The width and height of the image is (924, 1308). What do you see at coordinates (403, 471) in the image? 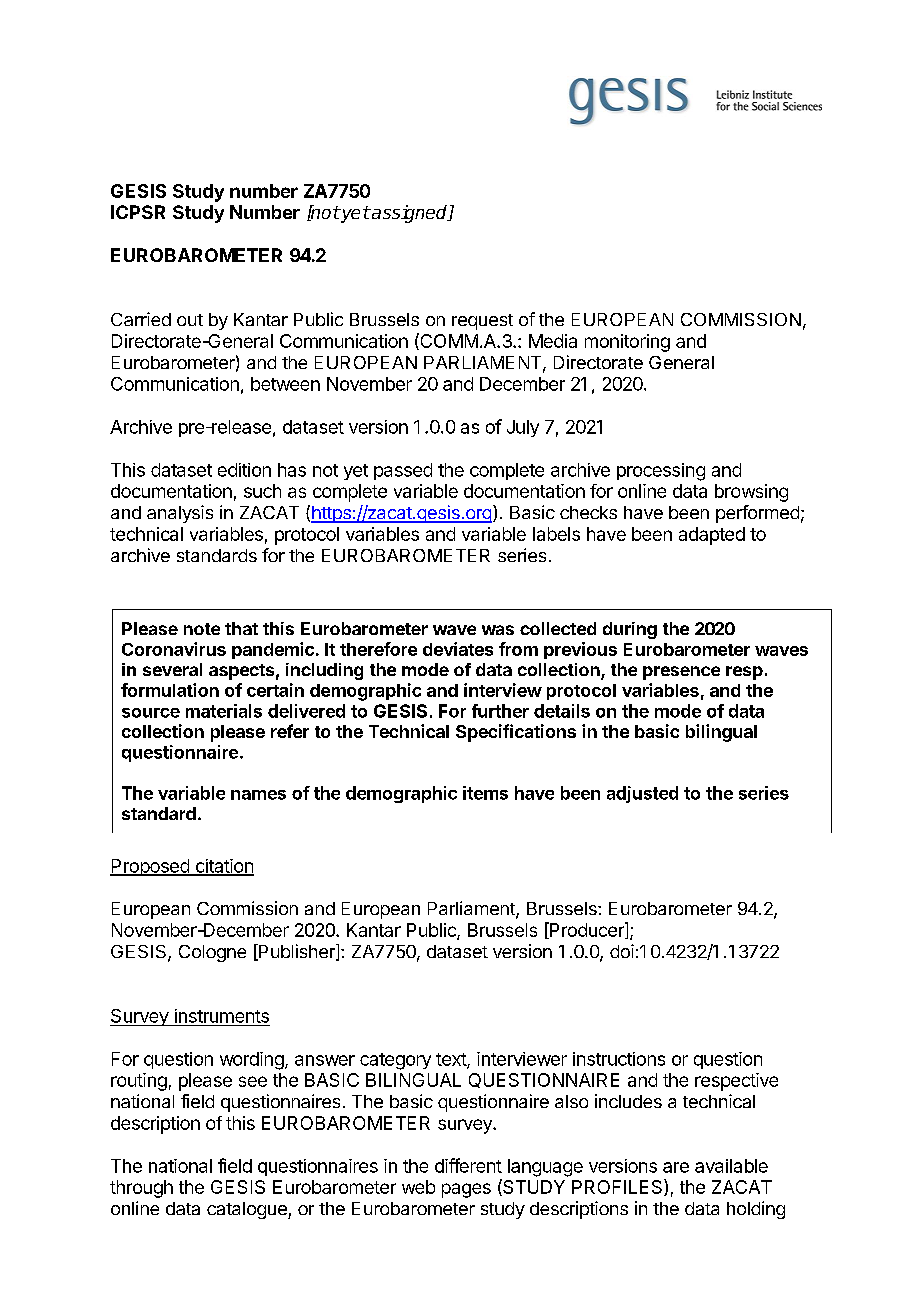
I see `passed` at bounding box center [403, 471].
